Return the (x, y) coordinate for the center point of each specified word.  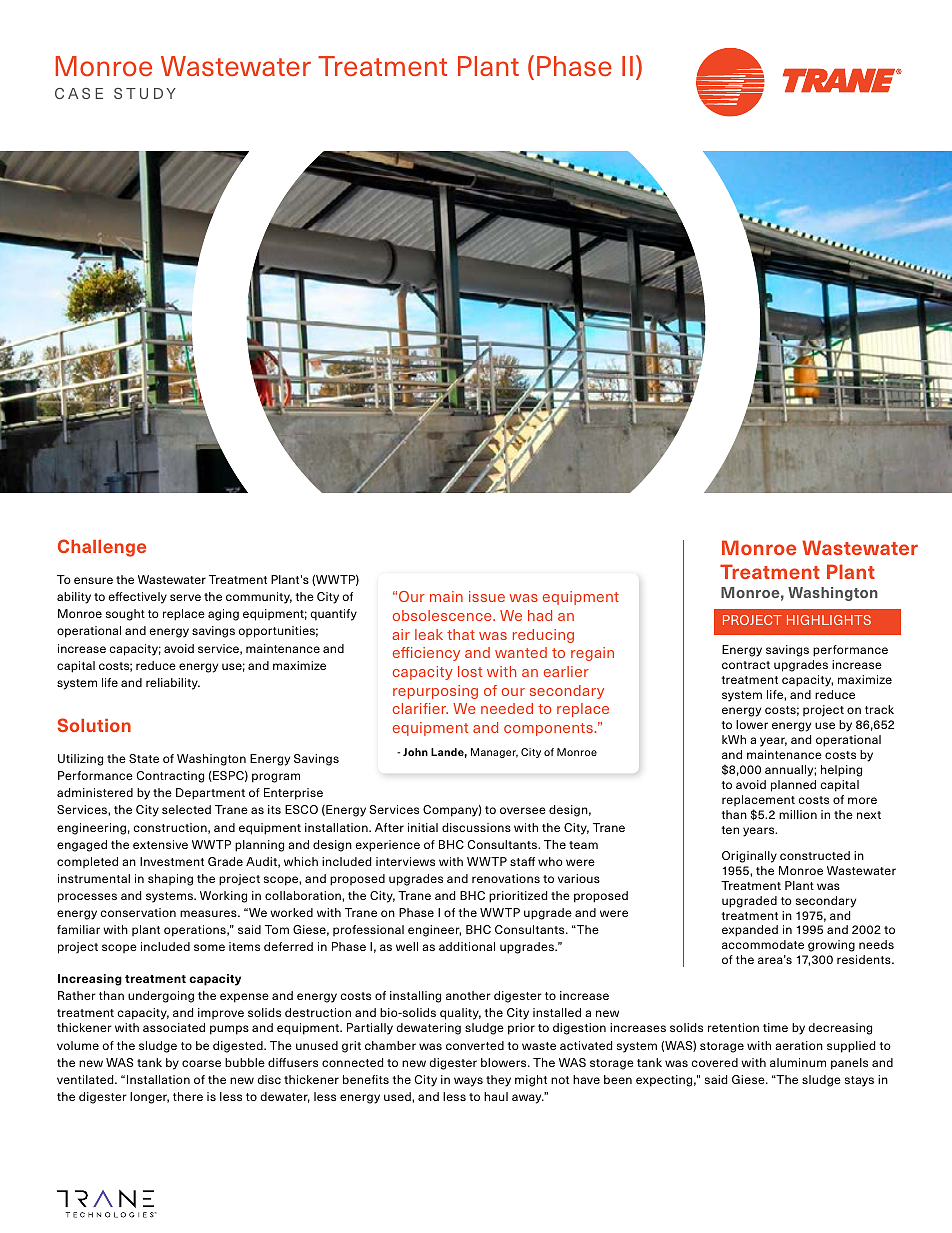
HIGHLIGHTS (829, 620)
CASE (79, 93)
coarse (201, 1063)
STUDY (145, 93)
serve (185, 597)
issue (487, 596)
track (879, 709)
